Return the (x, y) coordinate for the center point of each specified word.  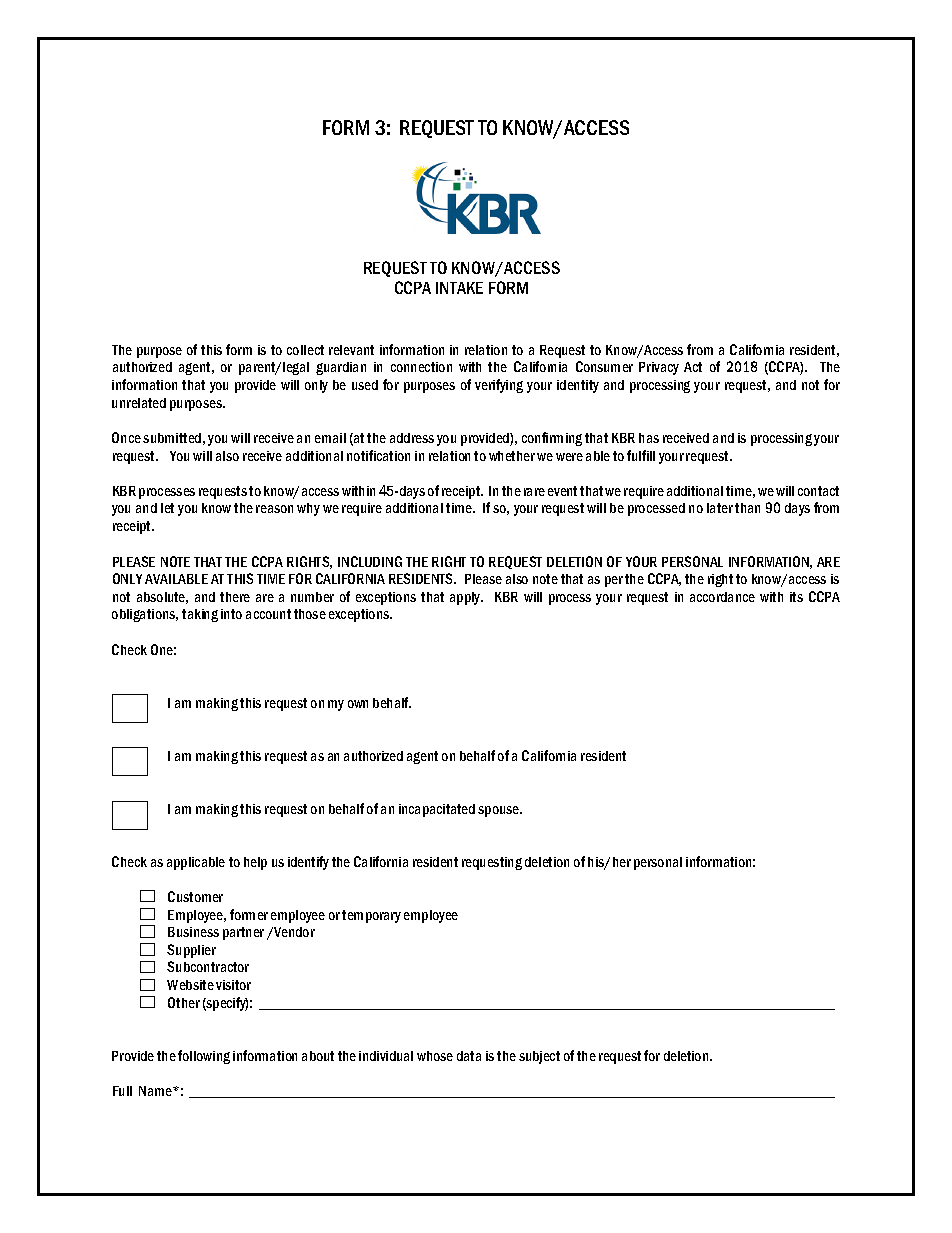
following (204, 1057)
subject (539, 1057)
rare (534, 492)
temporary (371, 916)
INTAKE (459, 288)
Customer (195, 896)
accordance (722, 597)
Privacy (659, 368)
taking (200, 615)
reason (274, 509)
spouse (500, 811)
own (358, 704)
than (747, 508)
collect (305, 350)
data (469, 1056)
